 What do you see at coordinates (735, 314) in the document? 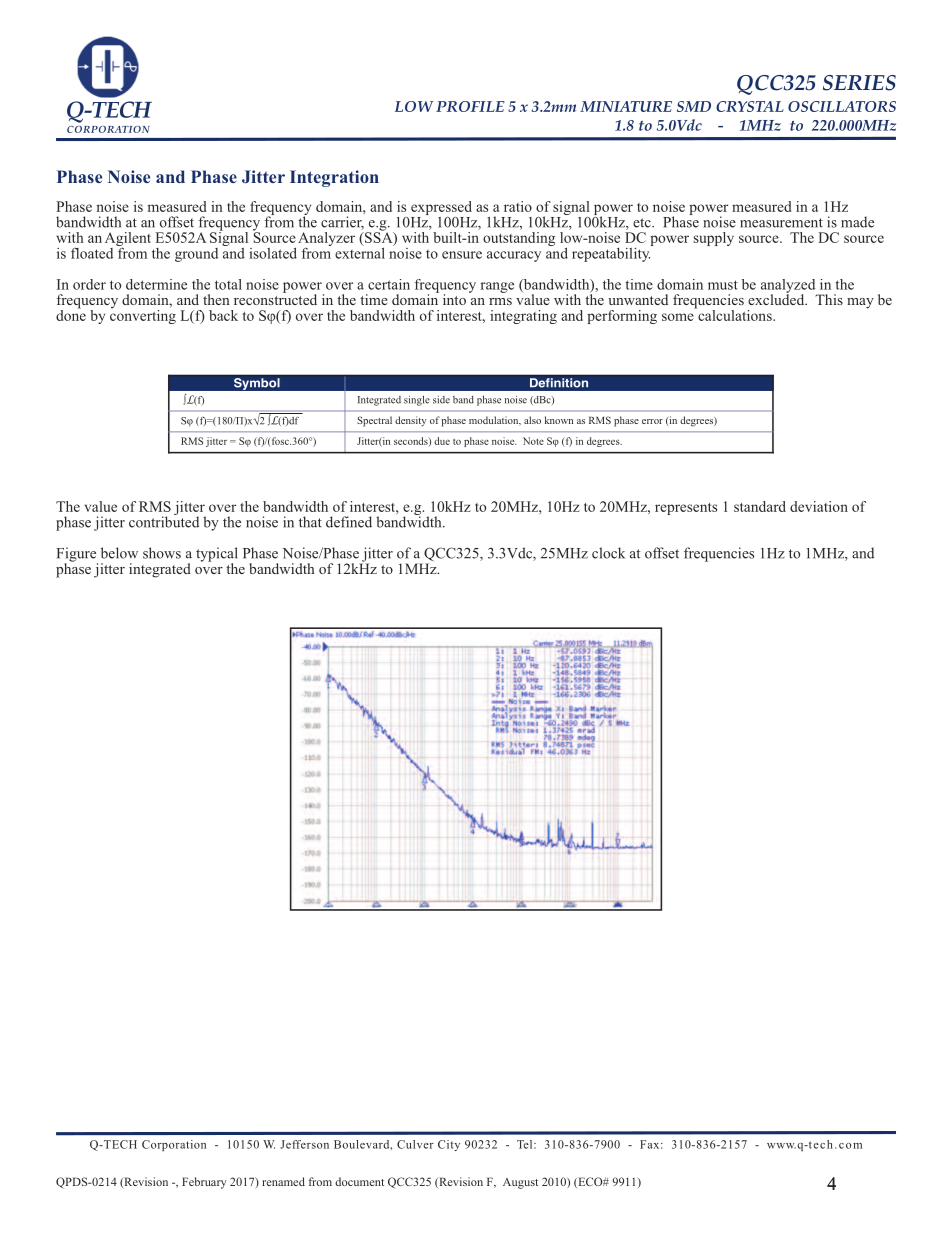
I see `calculations` at bounding box center [735, 314].
